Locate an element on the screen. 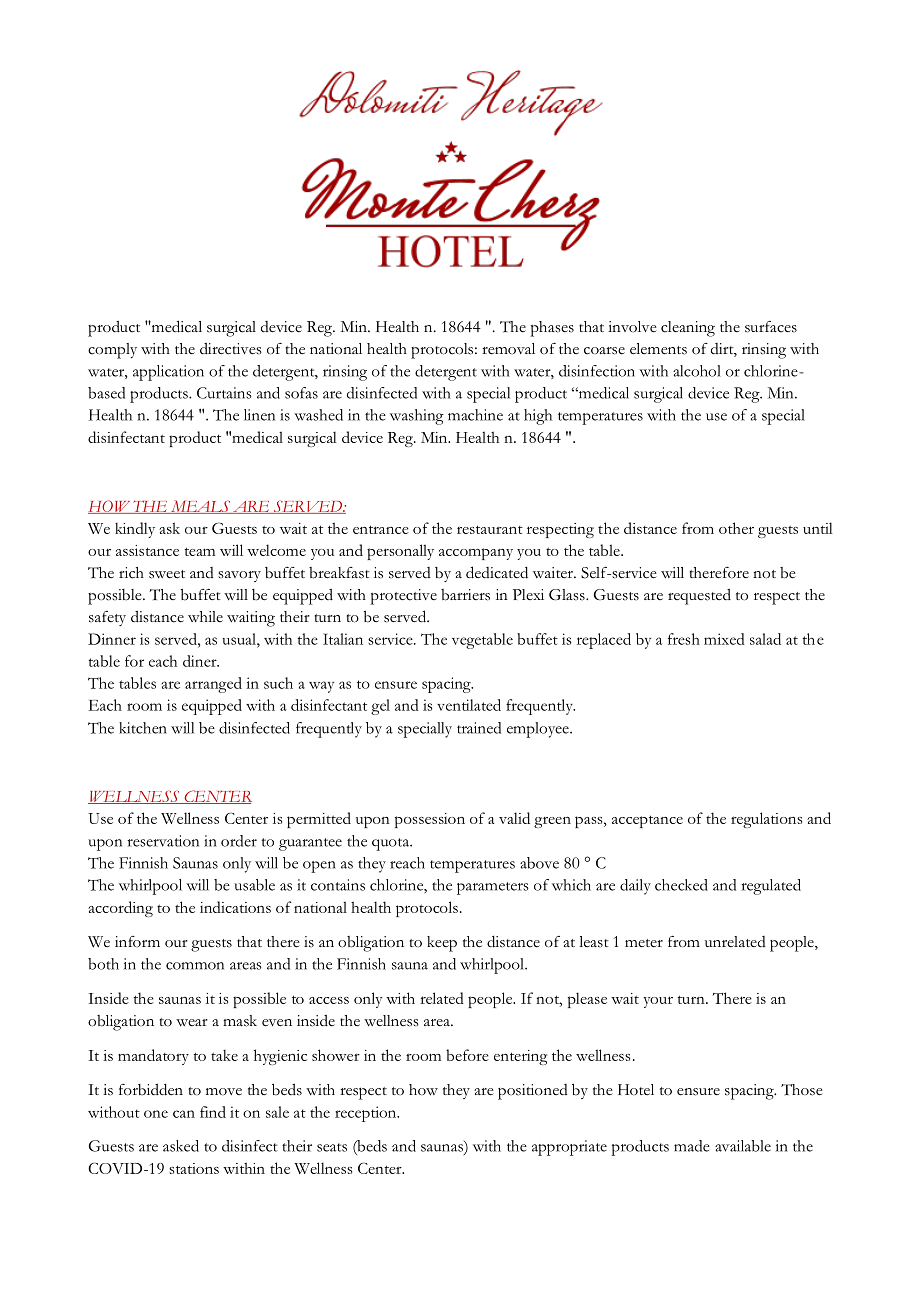 The height and width of the screenshot is (1308, 924). indications is located at coordinates (235, 907).
